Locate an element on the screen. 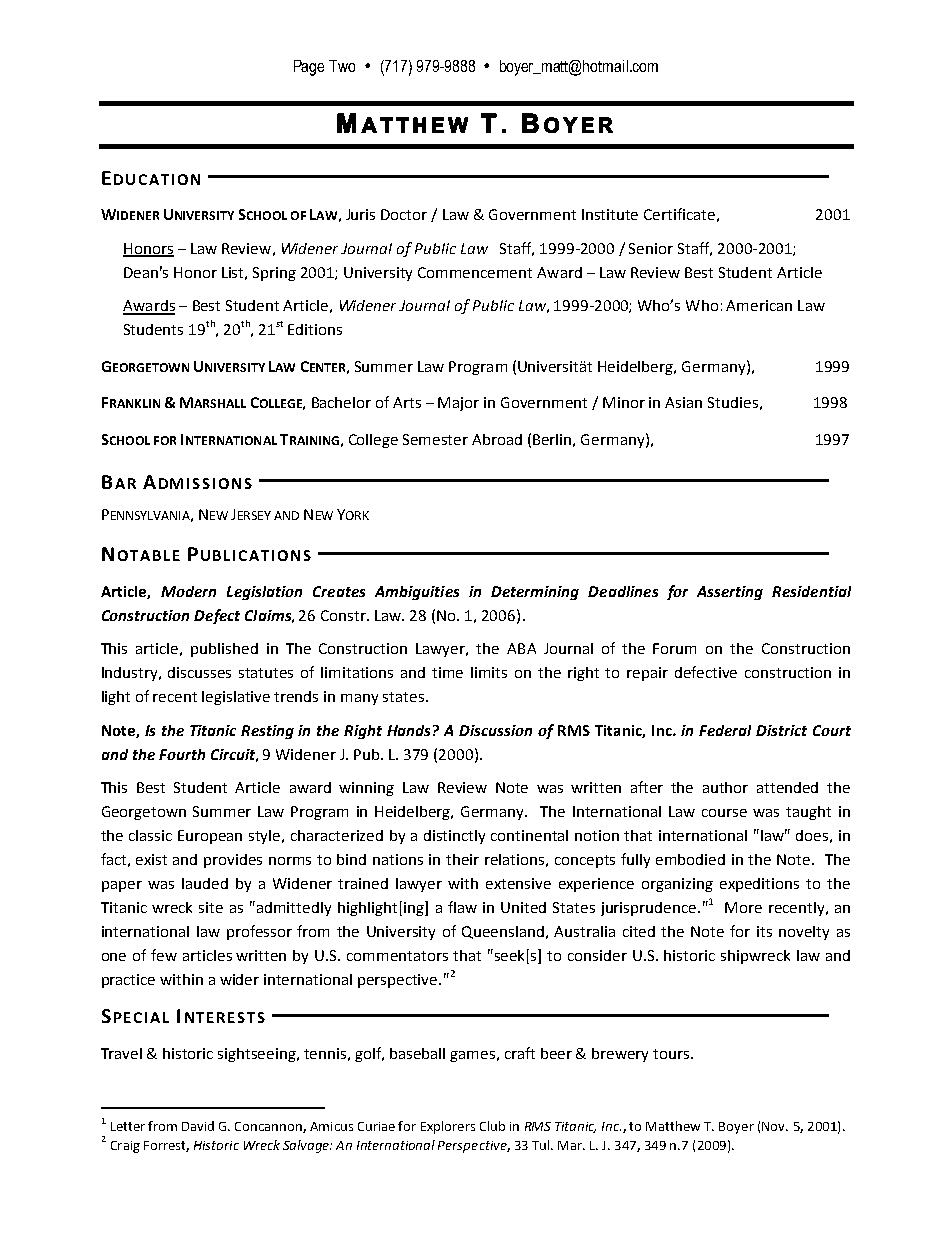 The image size is (952, 1233). Certificate is located at coordinates (679, 214).
